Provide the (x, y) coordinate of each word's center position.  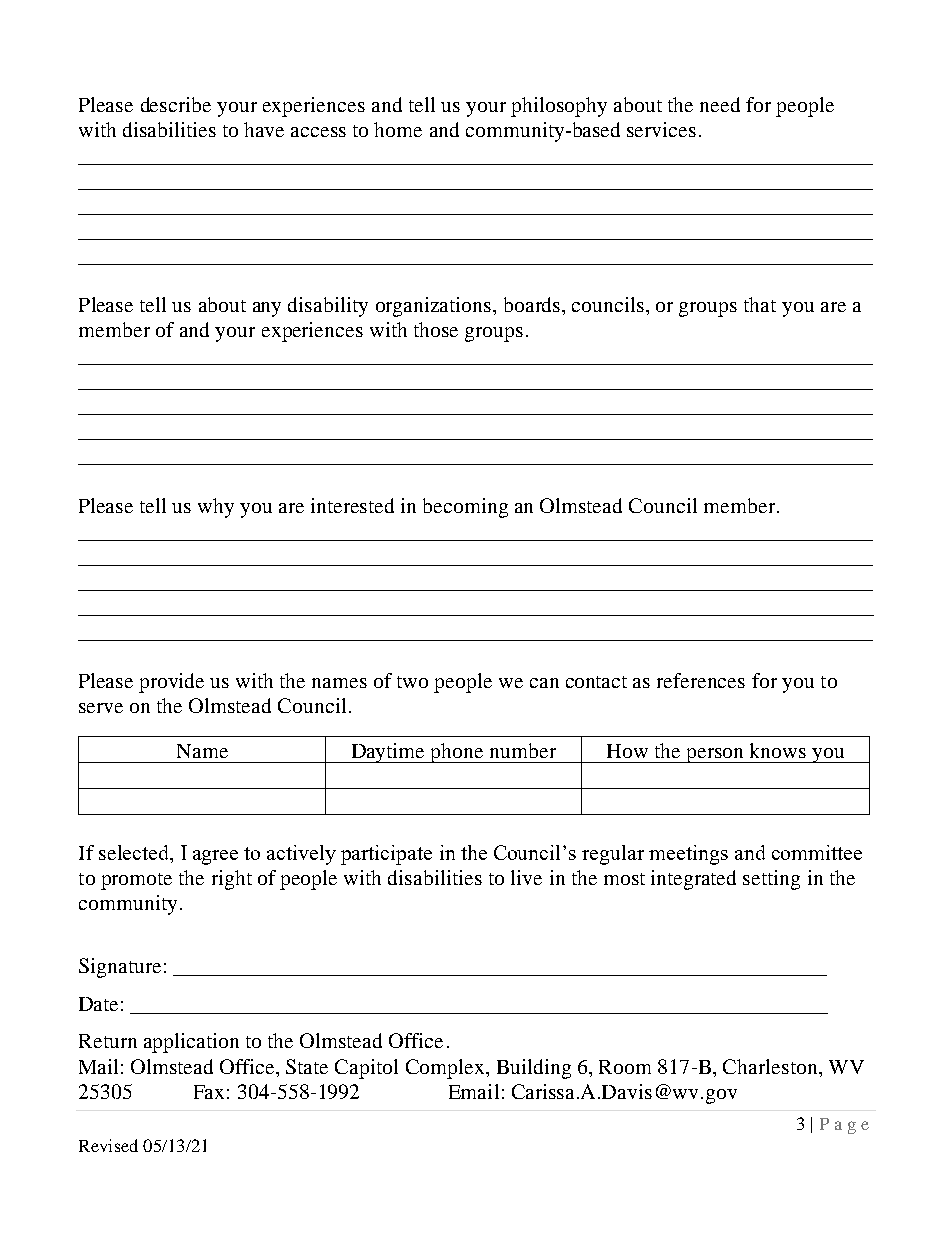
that (760, 304)
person (715, 755)
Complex (446, 1069)
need (720, 104)
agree (215, 857)
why (216, 508)
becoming (465, 508)
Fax (209, 1092)
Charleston (771, 1066)
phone (458, 753)
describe (176, 104)
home (398, 129)
